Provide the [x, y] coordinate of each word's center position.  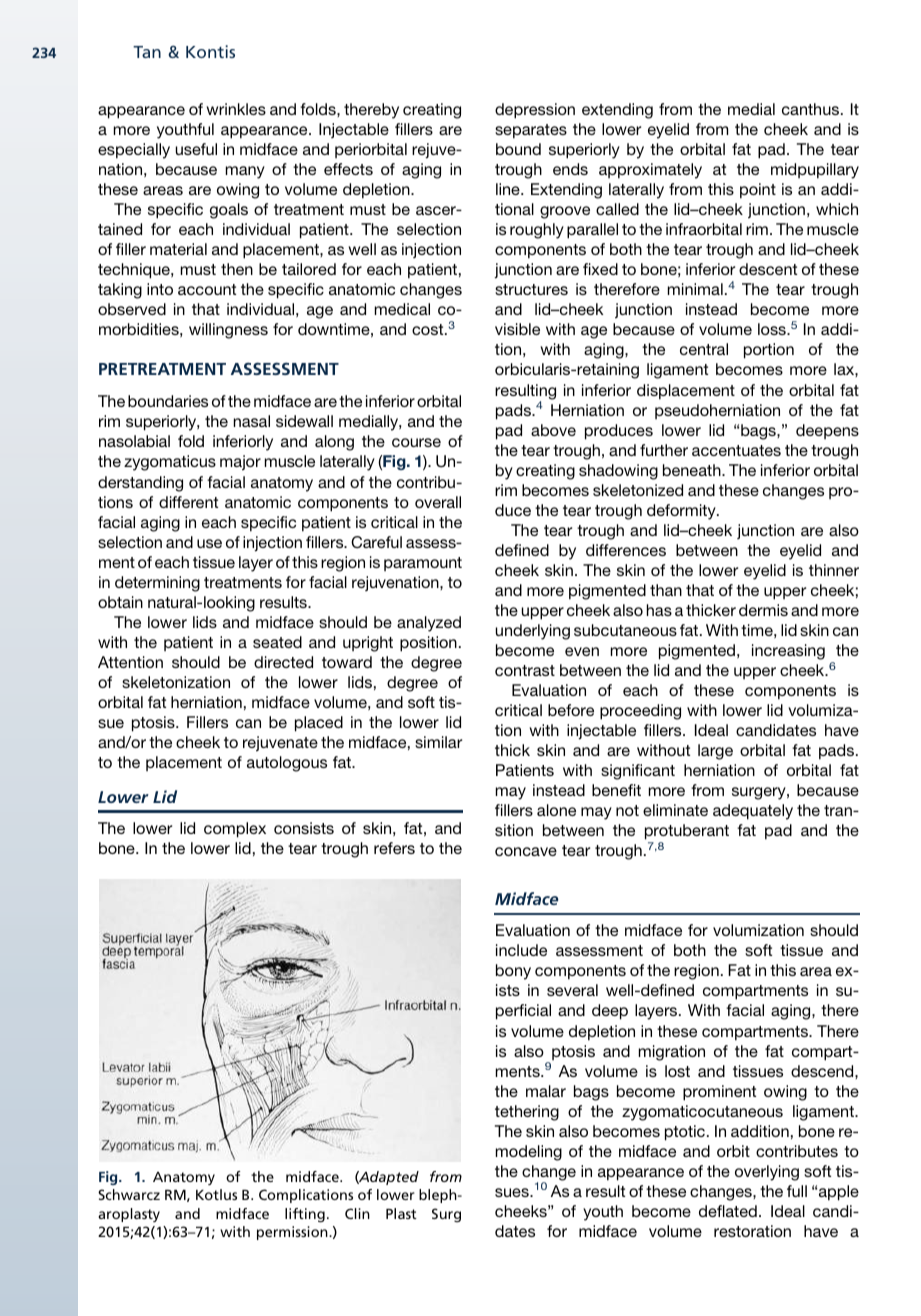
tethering [527, 1113]
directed [283, 662]
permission [293, 1233]
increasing [788, 652]
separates [531, 131]
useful [196, 149]
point [758, 191]
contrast [525, 670]
